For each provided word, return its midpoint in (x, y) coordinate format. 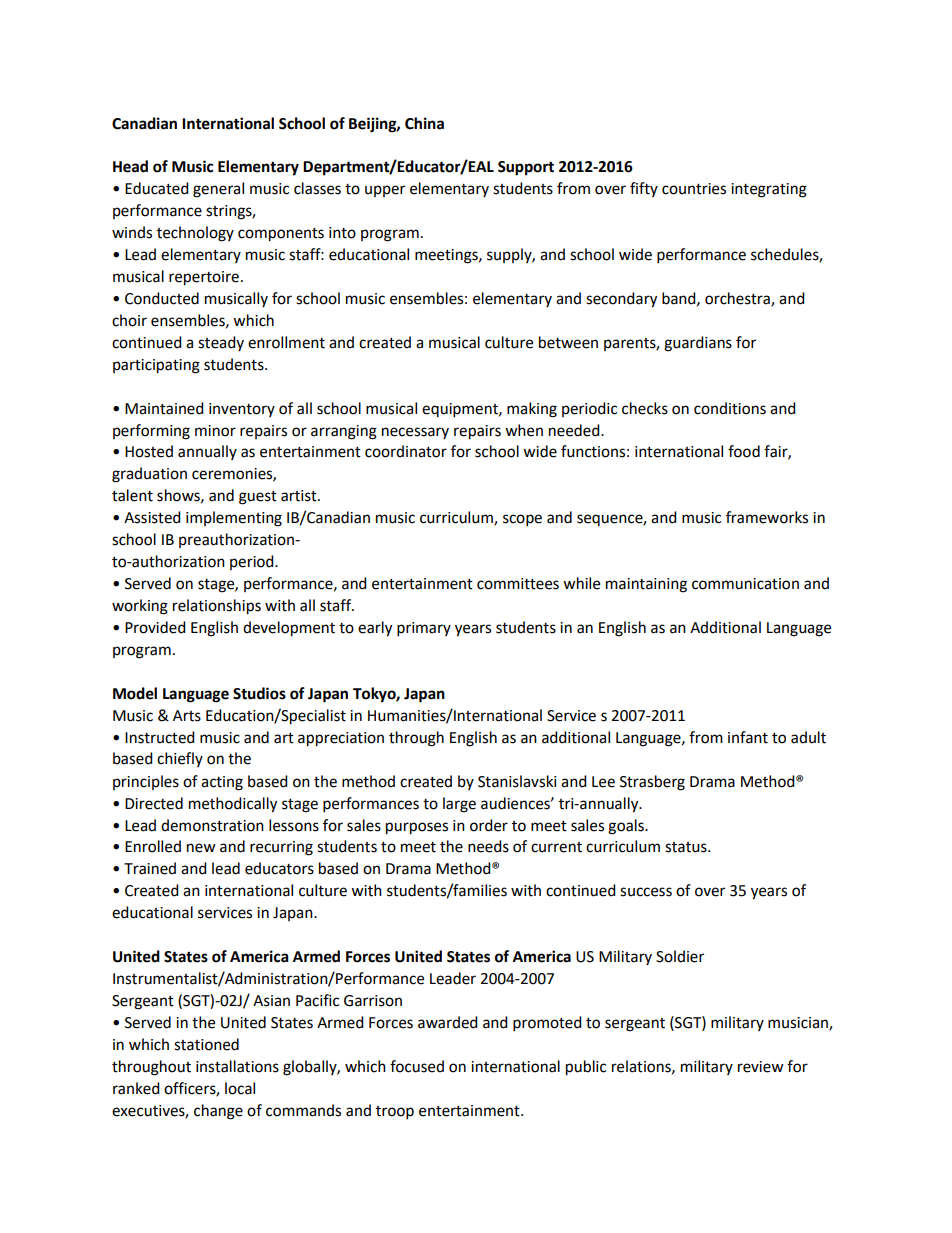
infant (748, 737)
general (218, 190)
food (744, 451)
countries (694, 189)
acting (222, 783)
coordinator (406, 451)
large (459, 805)
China (424, 123)
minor (215, 431)
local (240, 1088)
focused (417, 1066)
